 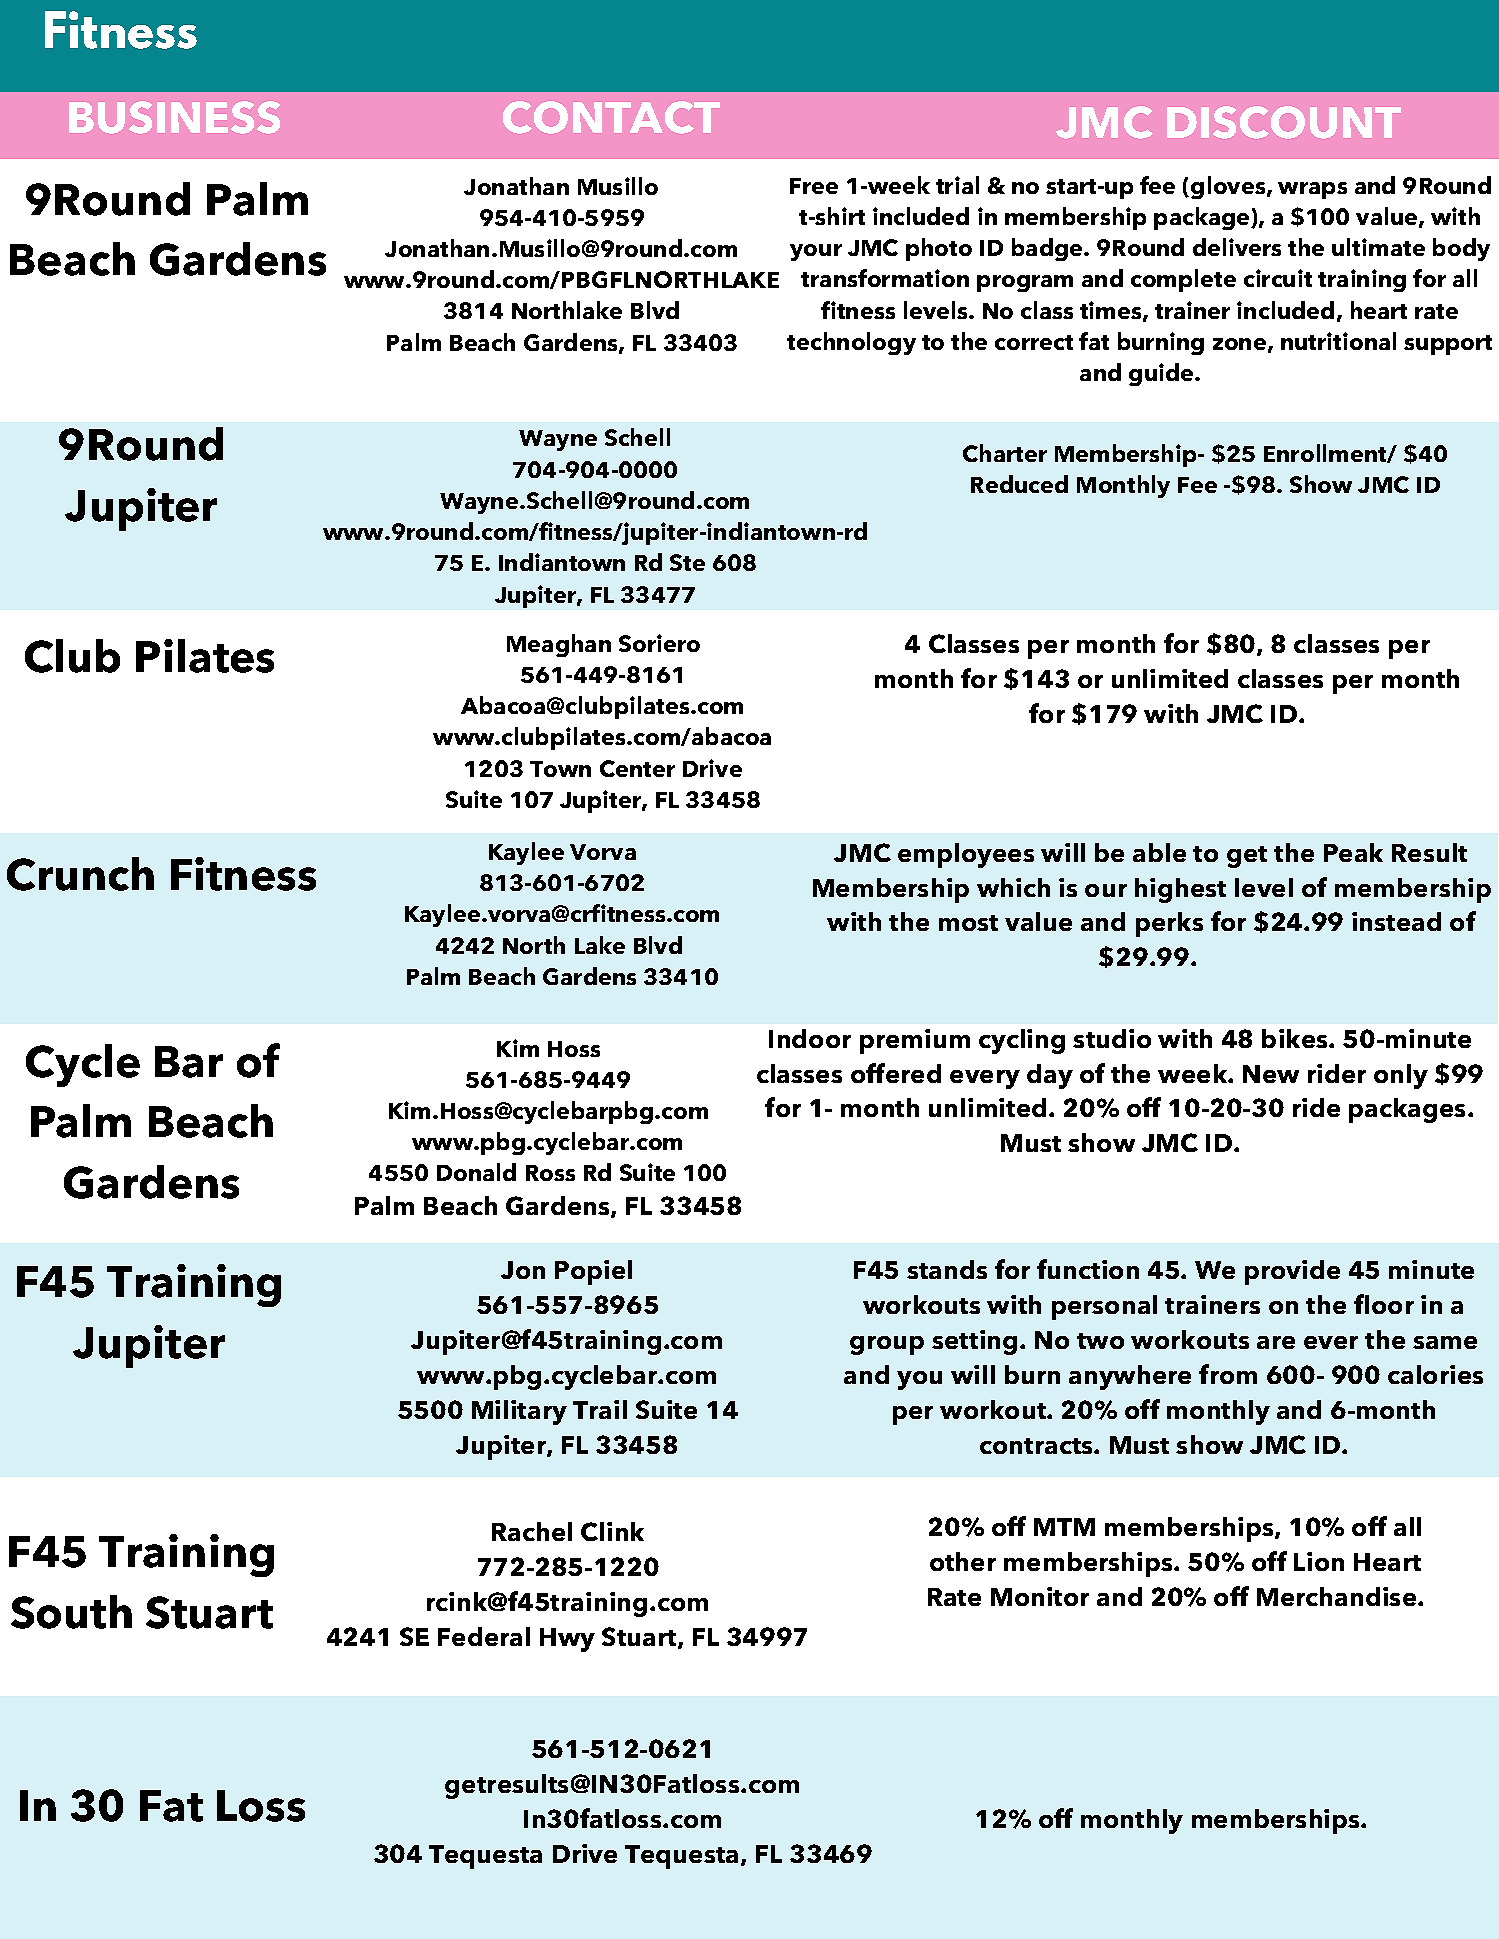 I want to click on Peak, so click(x=1353, y=852).
